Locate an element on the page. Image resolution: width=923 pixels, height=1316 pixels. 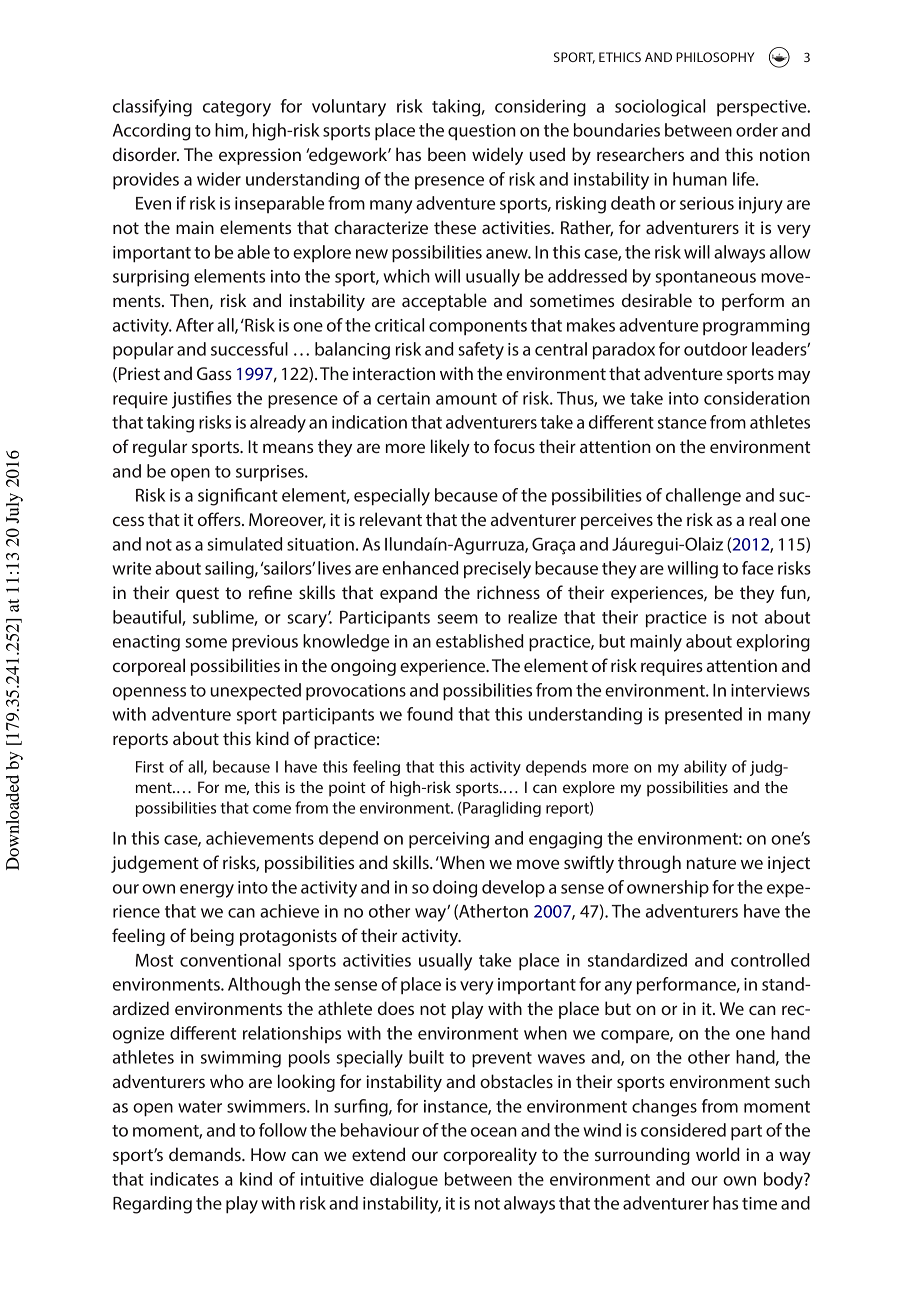
world is located at coordinates (718, 1154).
